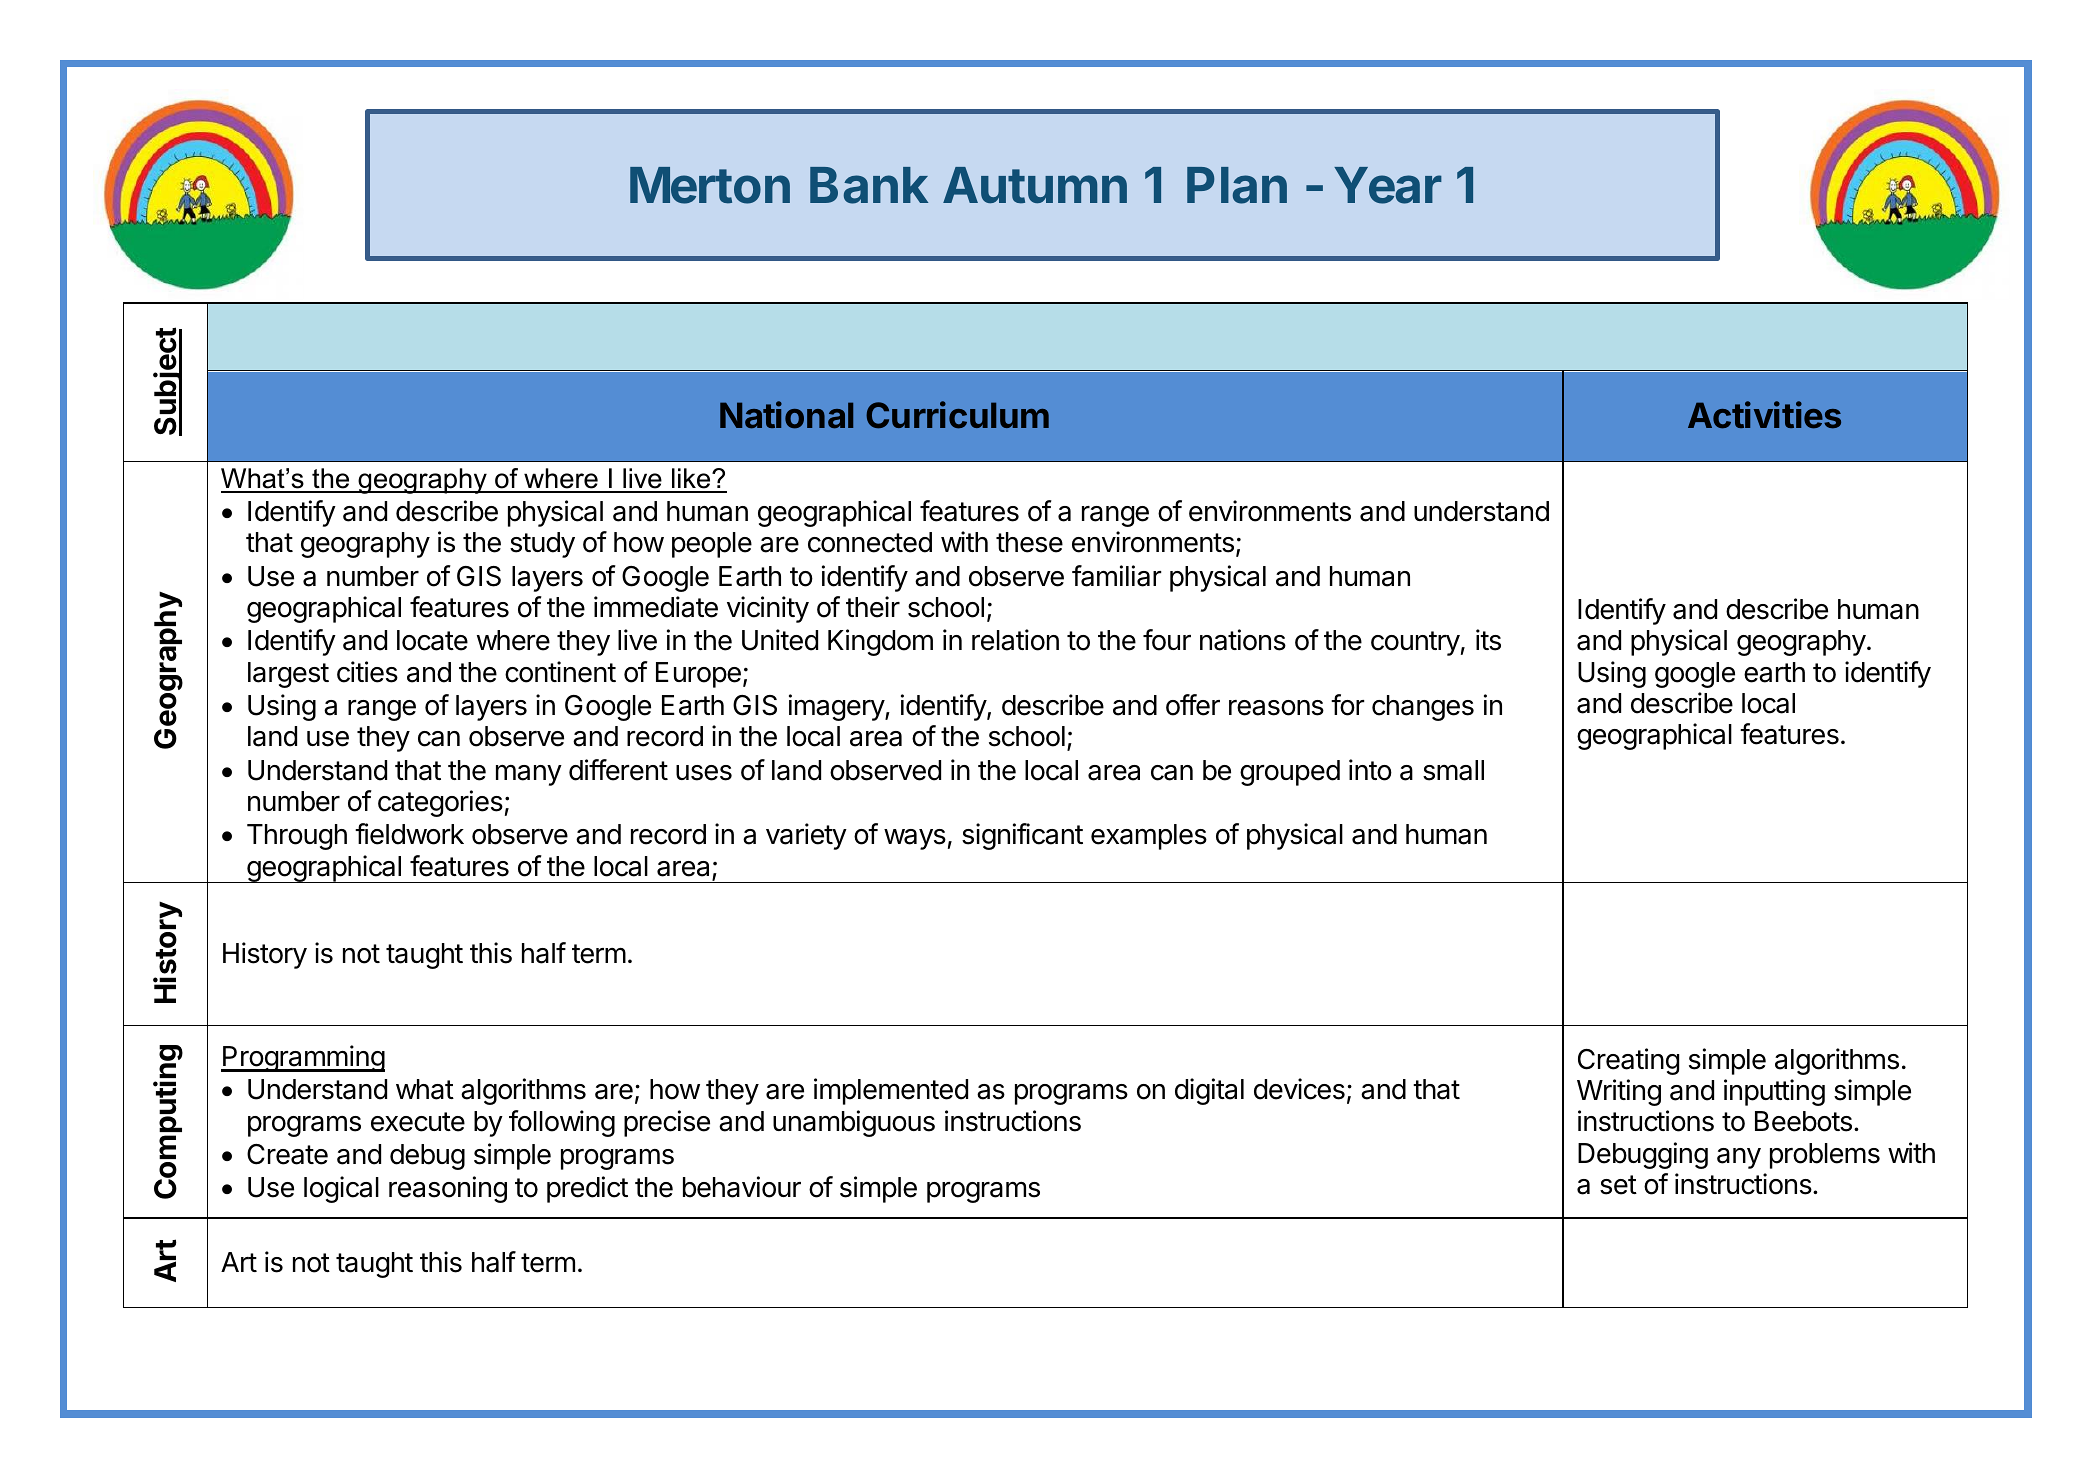  Describe the element at coordinates (560, 672) in the page. I see `continent` at that location.
